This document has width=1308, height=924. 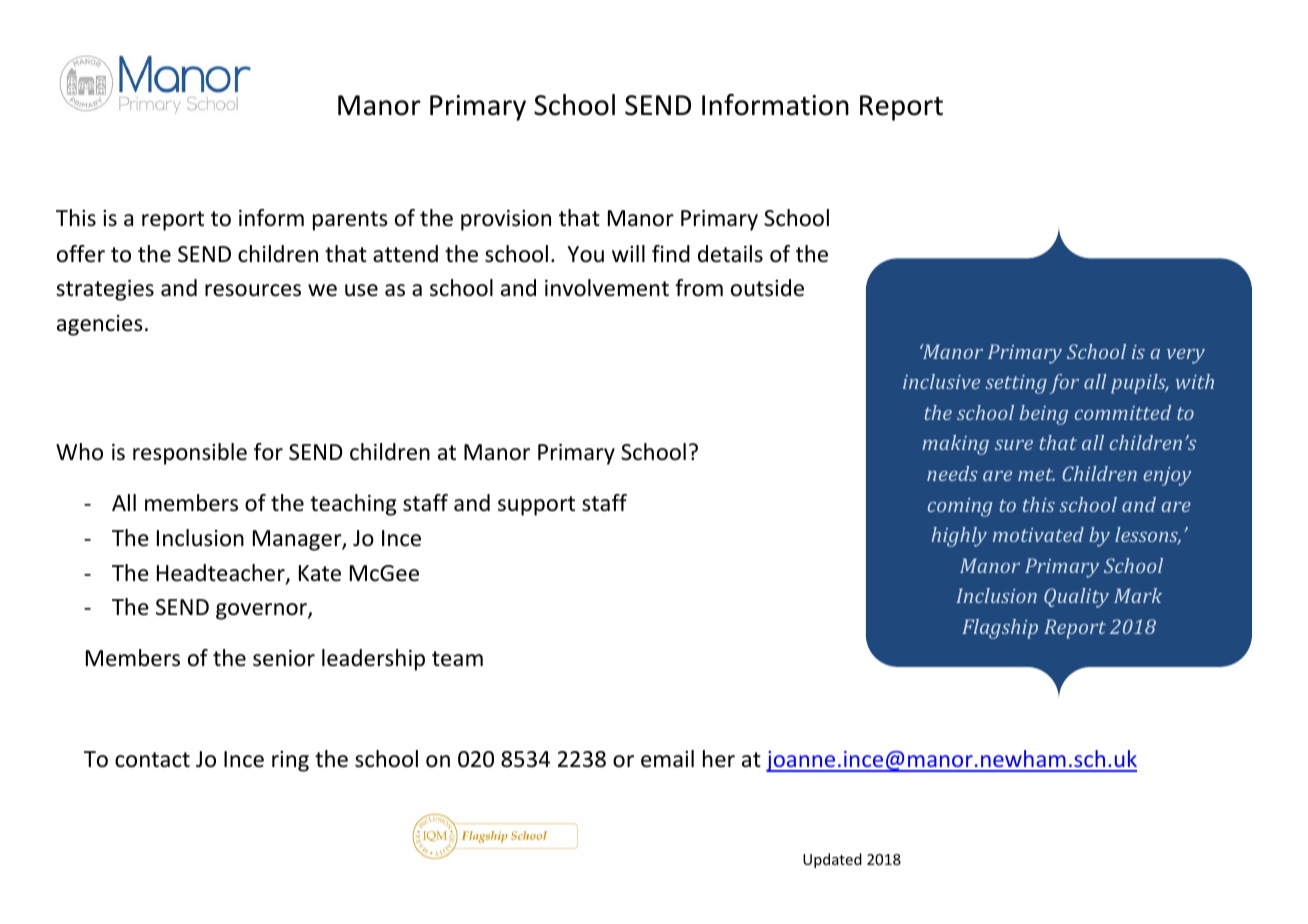 What do you see at coordinates (190, 454) in the document?
I see `responsible` at bounding box center [190, 454].
